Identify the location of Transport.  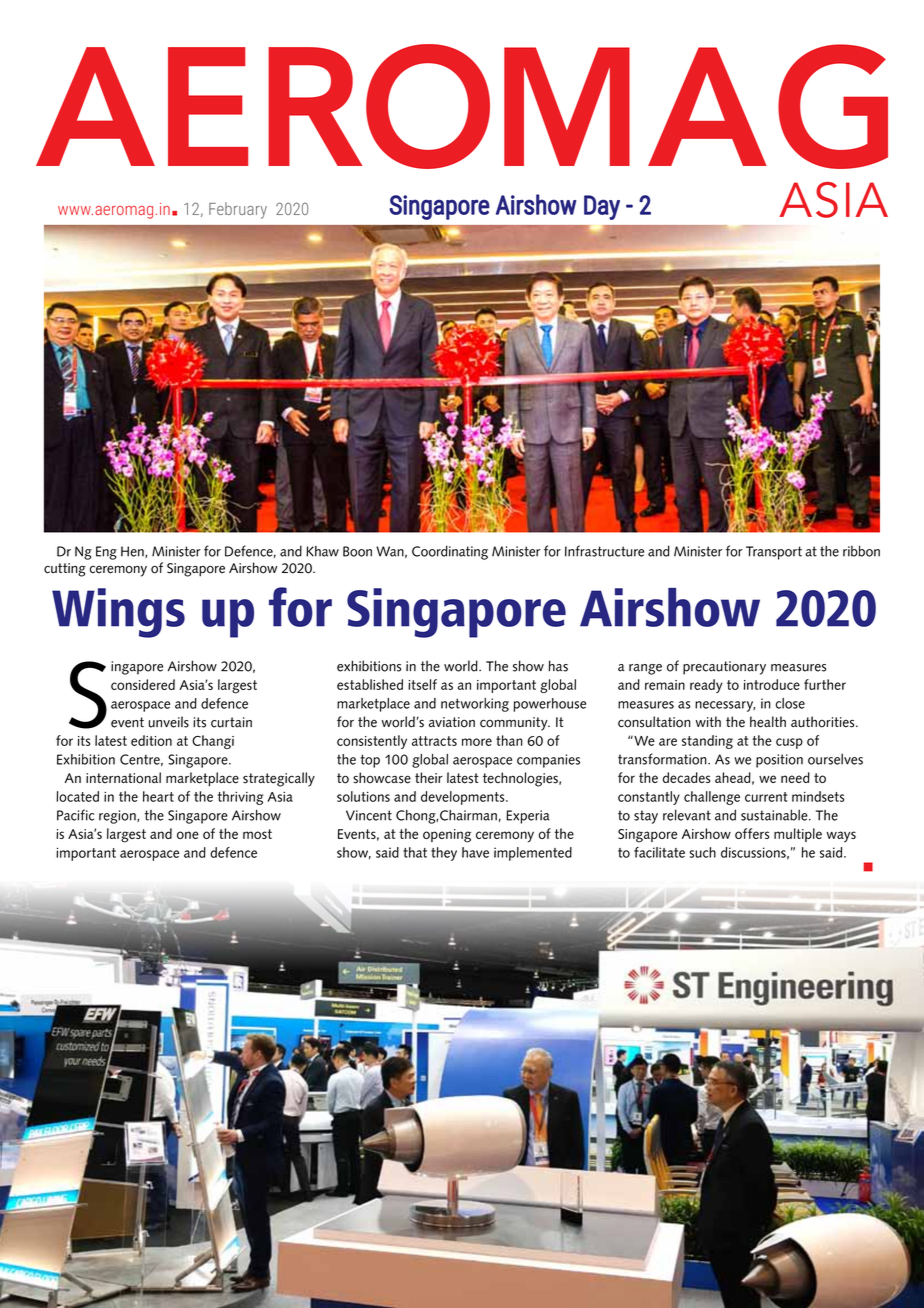
(774, 553).
